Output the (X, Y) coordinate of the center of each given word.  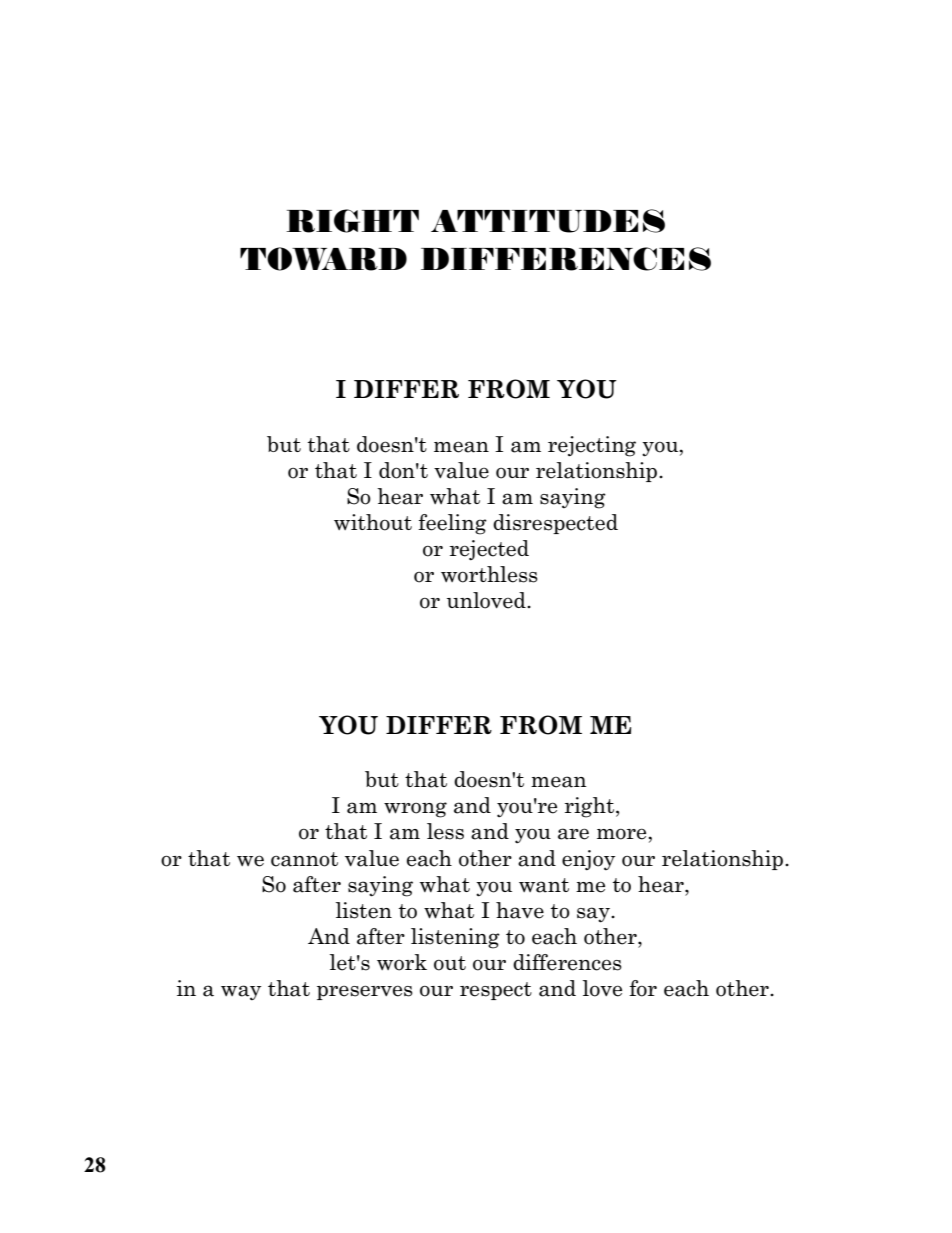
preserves (365, 992)
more (623, 834)
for (643, 988)
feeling (452, 524)
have (520, 910)
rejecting (592, 446)
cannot (304, 859)
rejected (489, 550)
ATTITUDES (548, 221)
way (241, 992)
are (573, 834)
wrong (415, 810)
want (544, 885)
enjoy (588, 860)
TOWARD (323, 259)
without (373, 522)
